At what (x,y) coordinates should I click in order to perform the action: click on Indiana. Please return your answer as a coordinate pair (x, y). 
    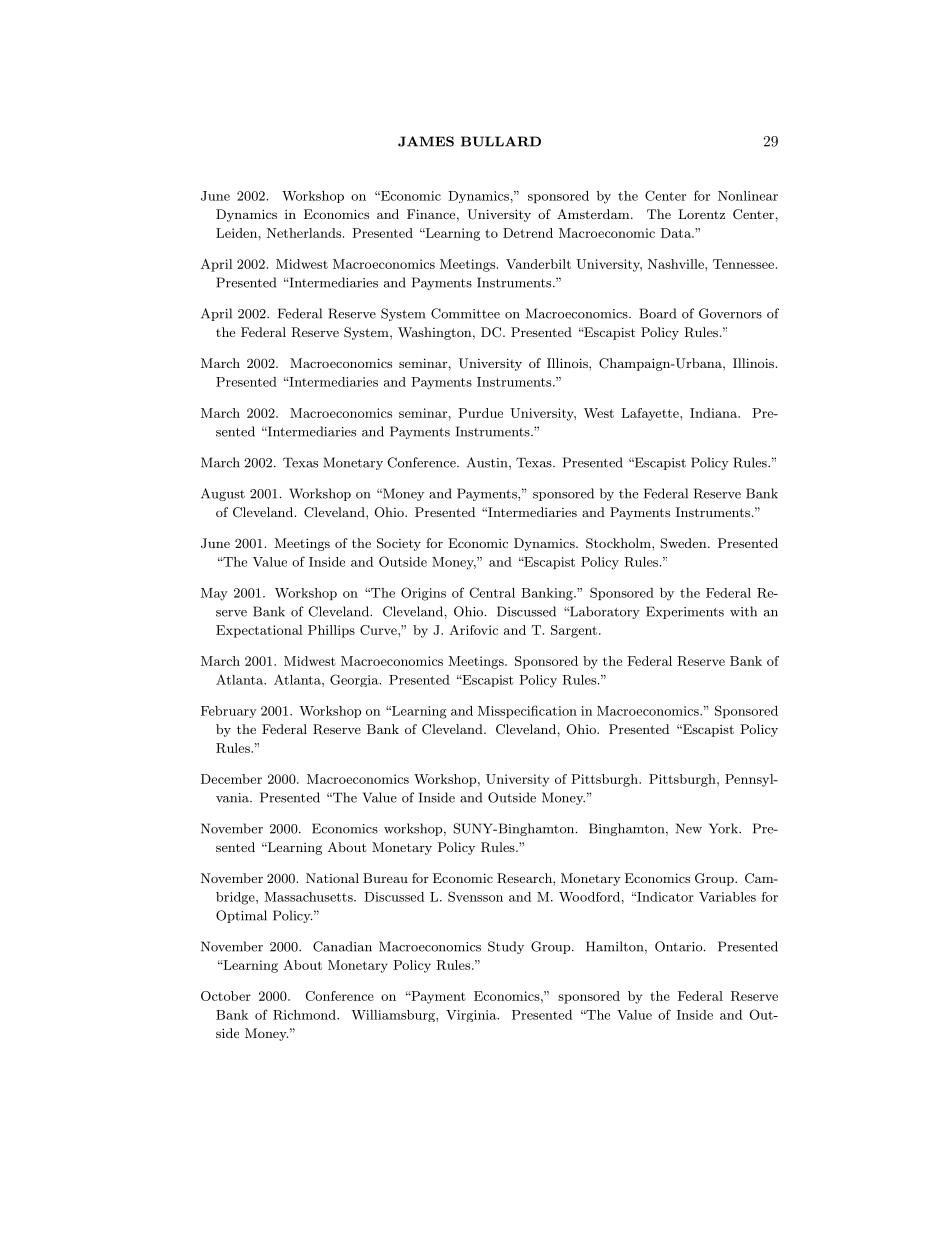
    Looking at the image, I should click on (714, 413).
